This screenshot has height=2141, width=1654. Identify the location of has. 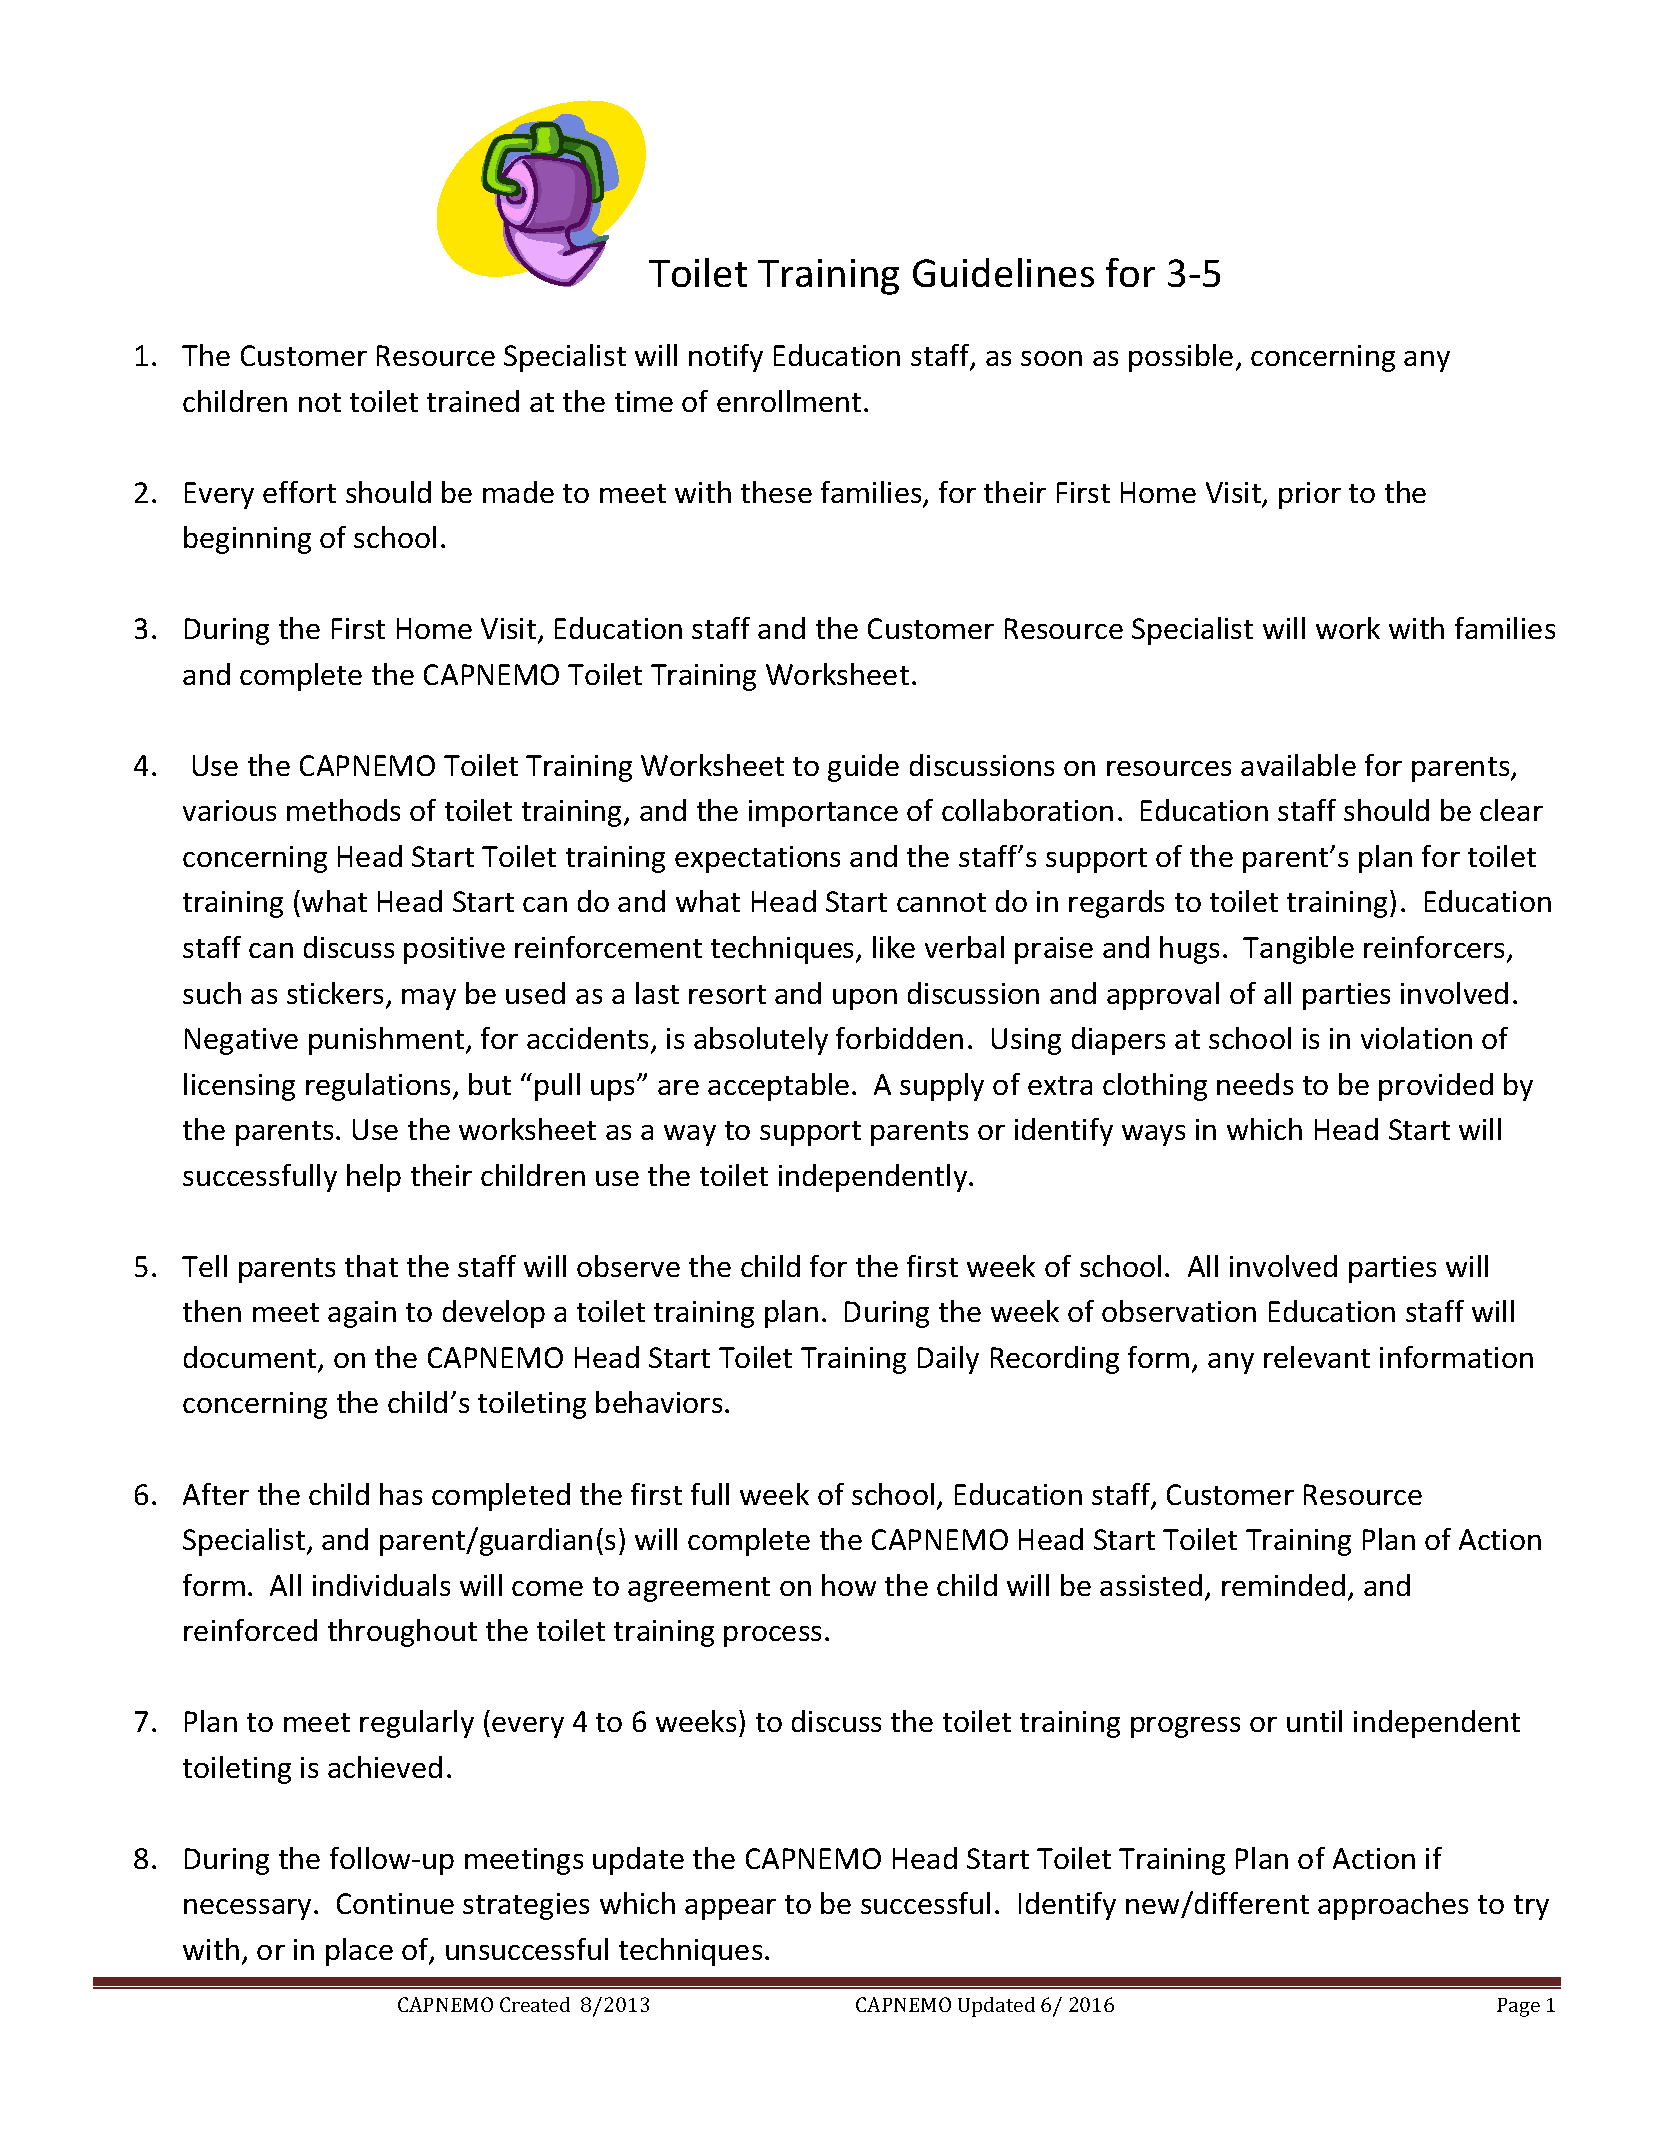
(401, 1494).
